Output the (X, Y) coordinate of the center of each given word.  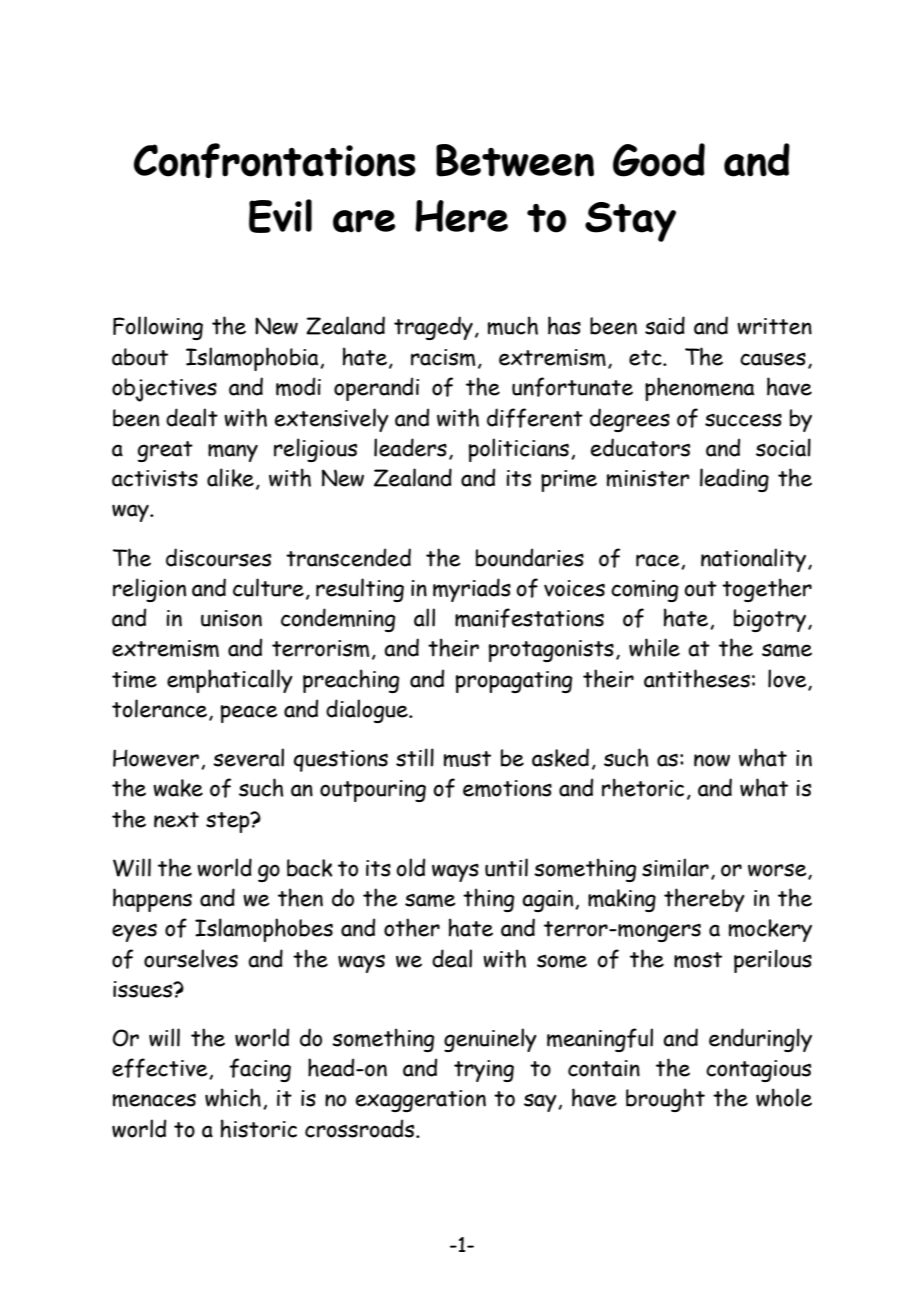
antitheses (697, 678)
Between (515, 160)
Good (659, 160)
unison (231, 618)
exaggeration (421, 1101)
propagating (514, 682)
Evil (280, 216)
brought (665, 1100)
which (233, 1097)
